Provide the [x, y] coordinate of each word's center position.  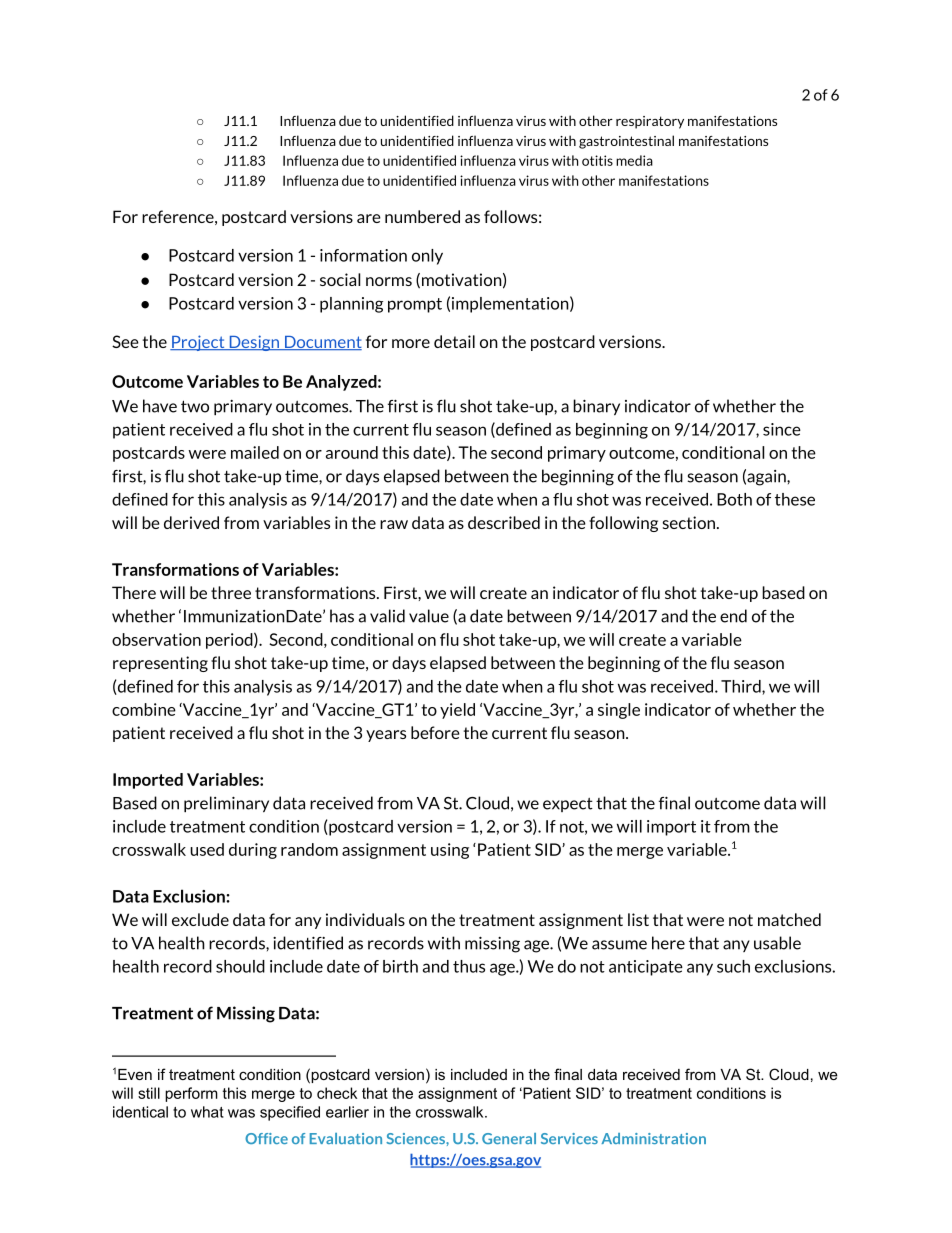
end [733, 616]
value [429, 616]
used [207, 849]
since [782, 429]
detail [454, 341]
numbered [422, 216]
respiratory [650, 122]
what [207, 1112]
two [195, 406]
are [369, 218]
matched [789, 919]
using [450, 851]
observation [156, 639]
